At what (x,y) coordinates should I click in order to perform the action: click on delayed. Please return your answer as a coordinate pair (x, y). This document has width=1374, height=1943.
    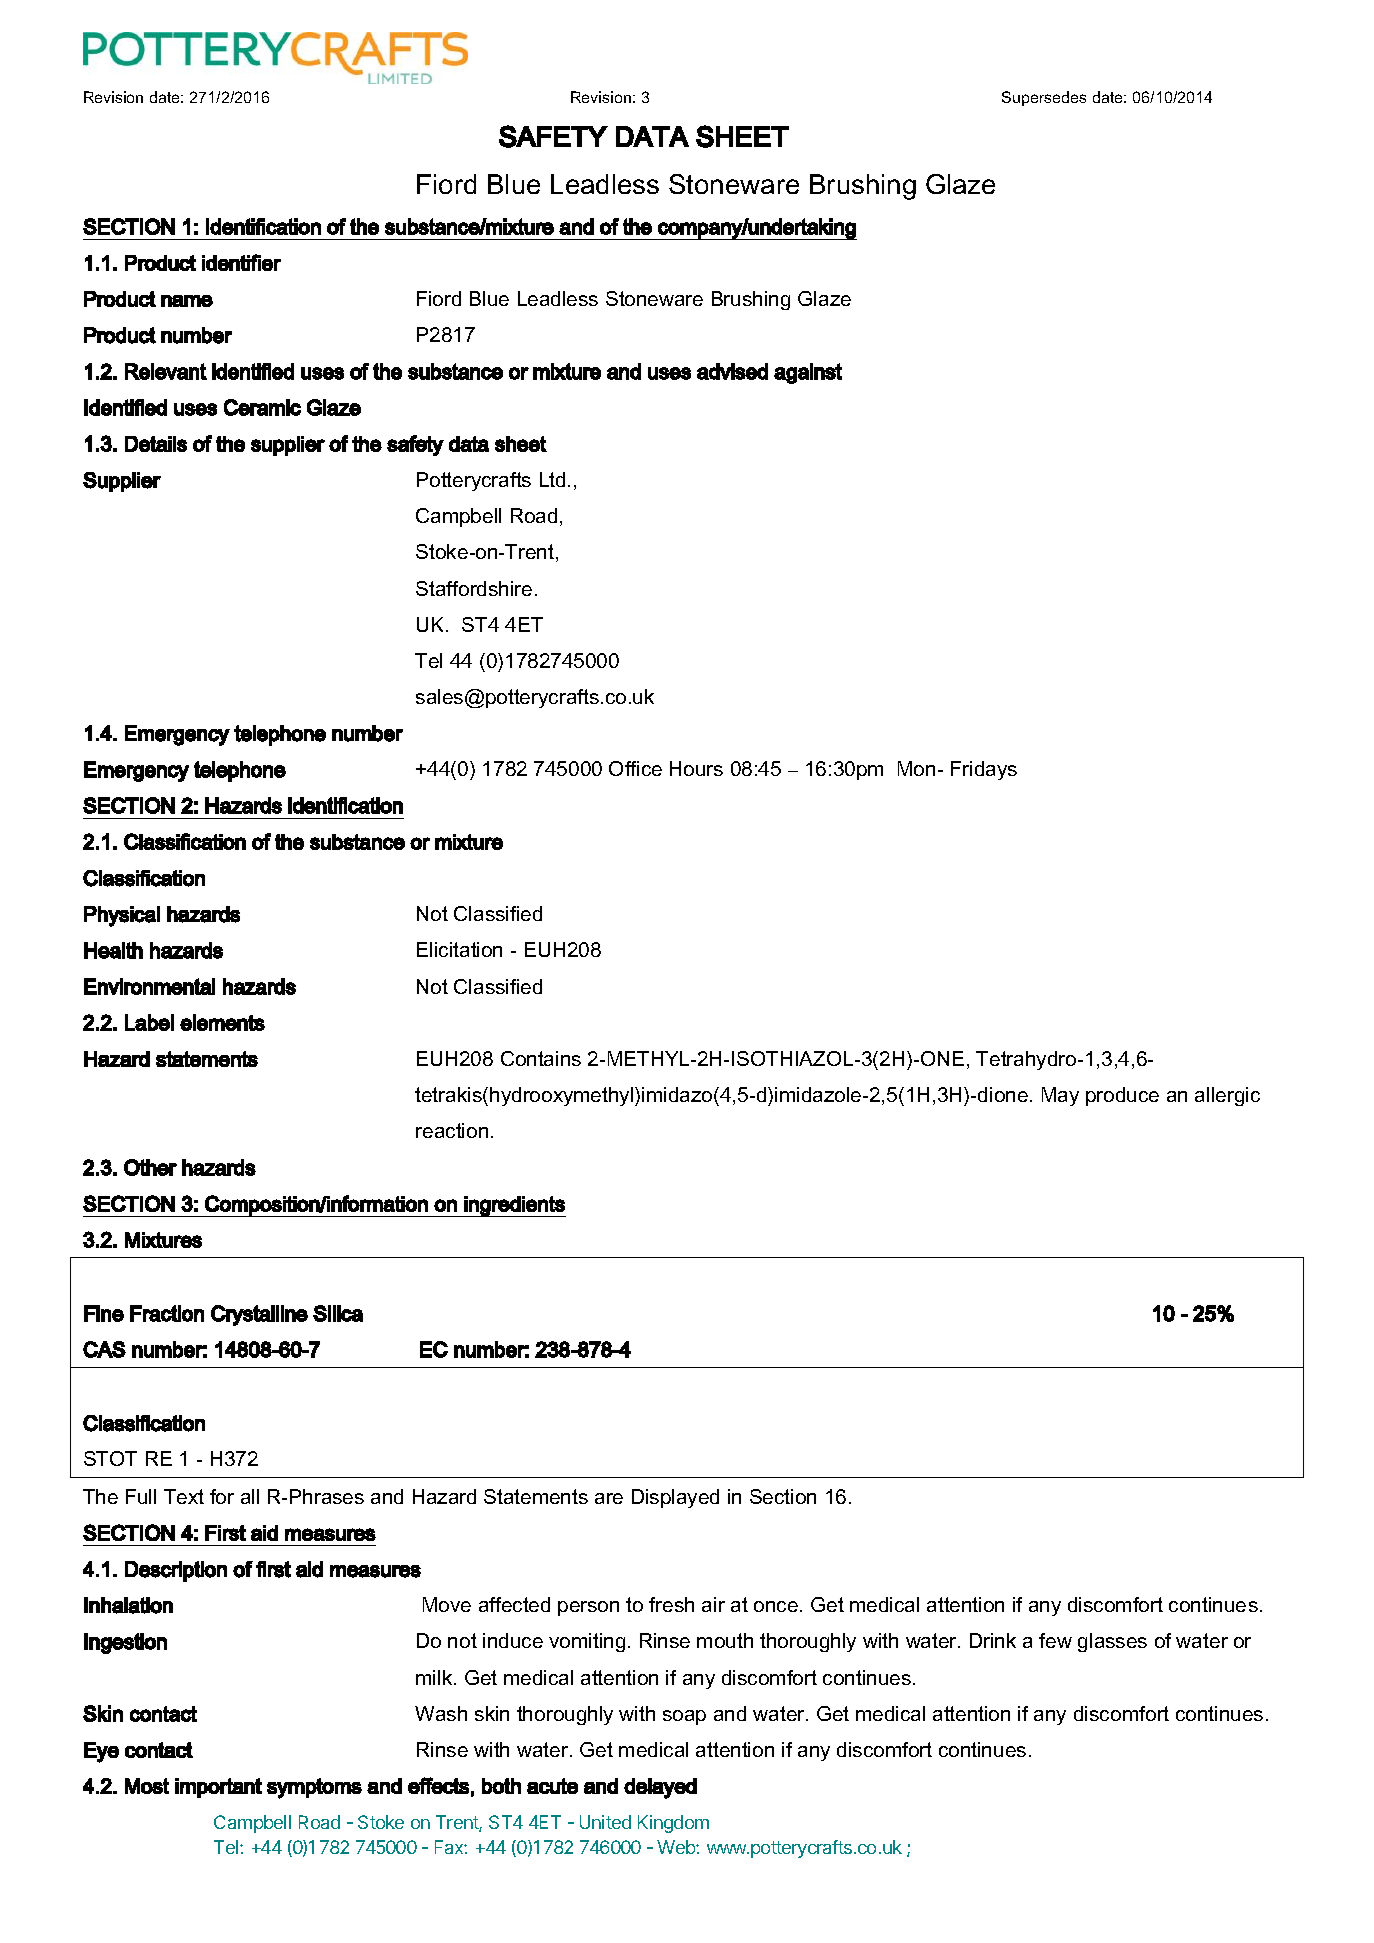
    Looking at the image, I should click on (660, 1788).
